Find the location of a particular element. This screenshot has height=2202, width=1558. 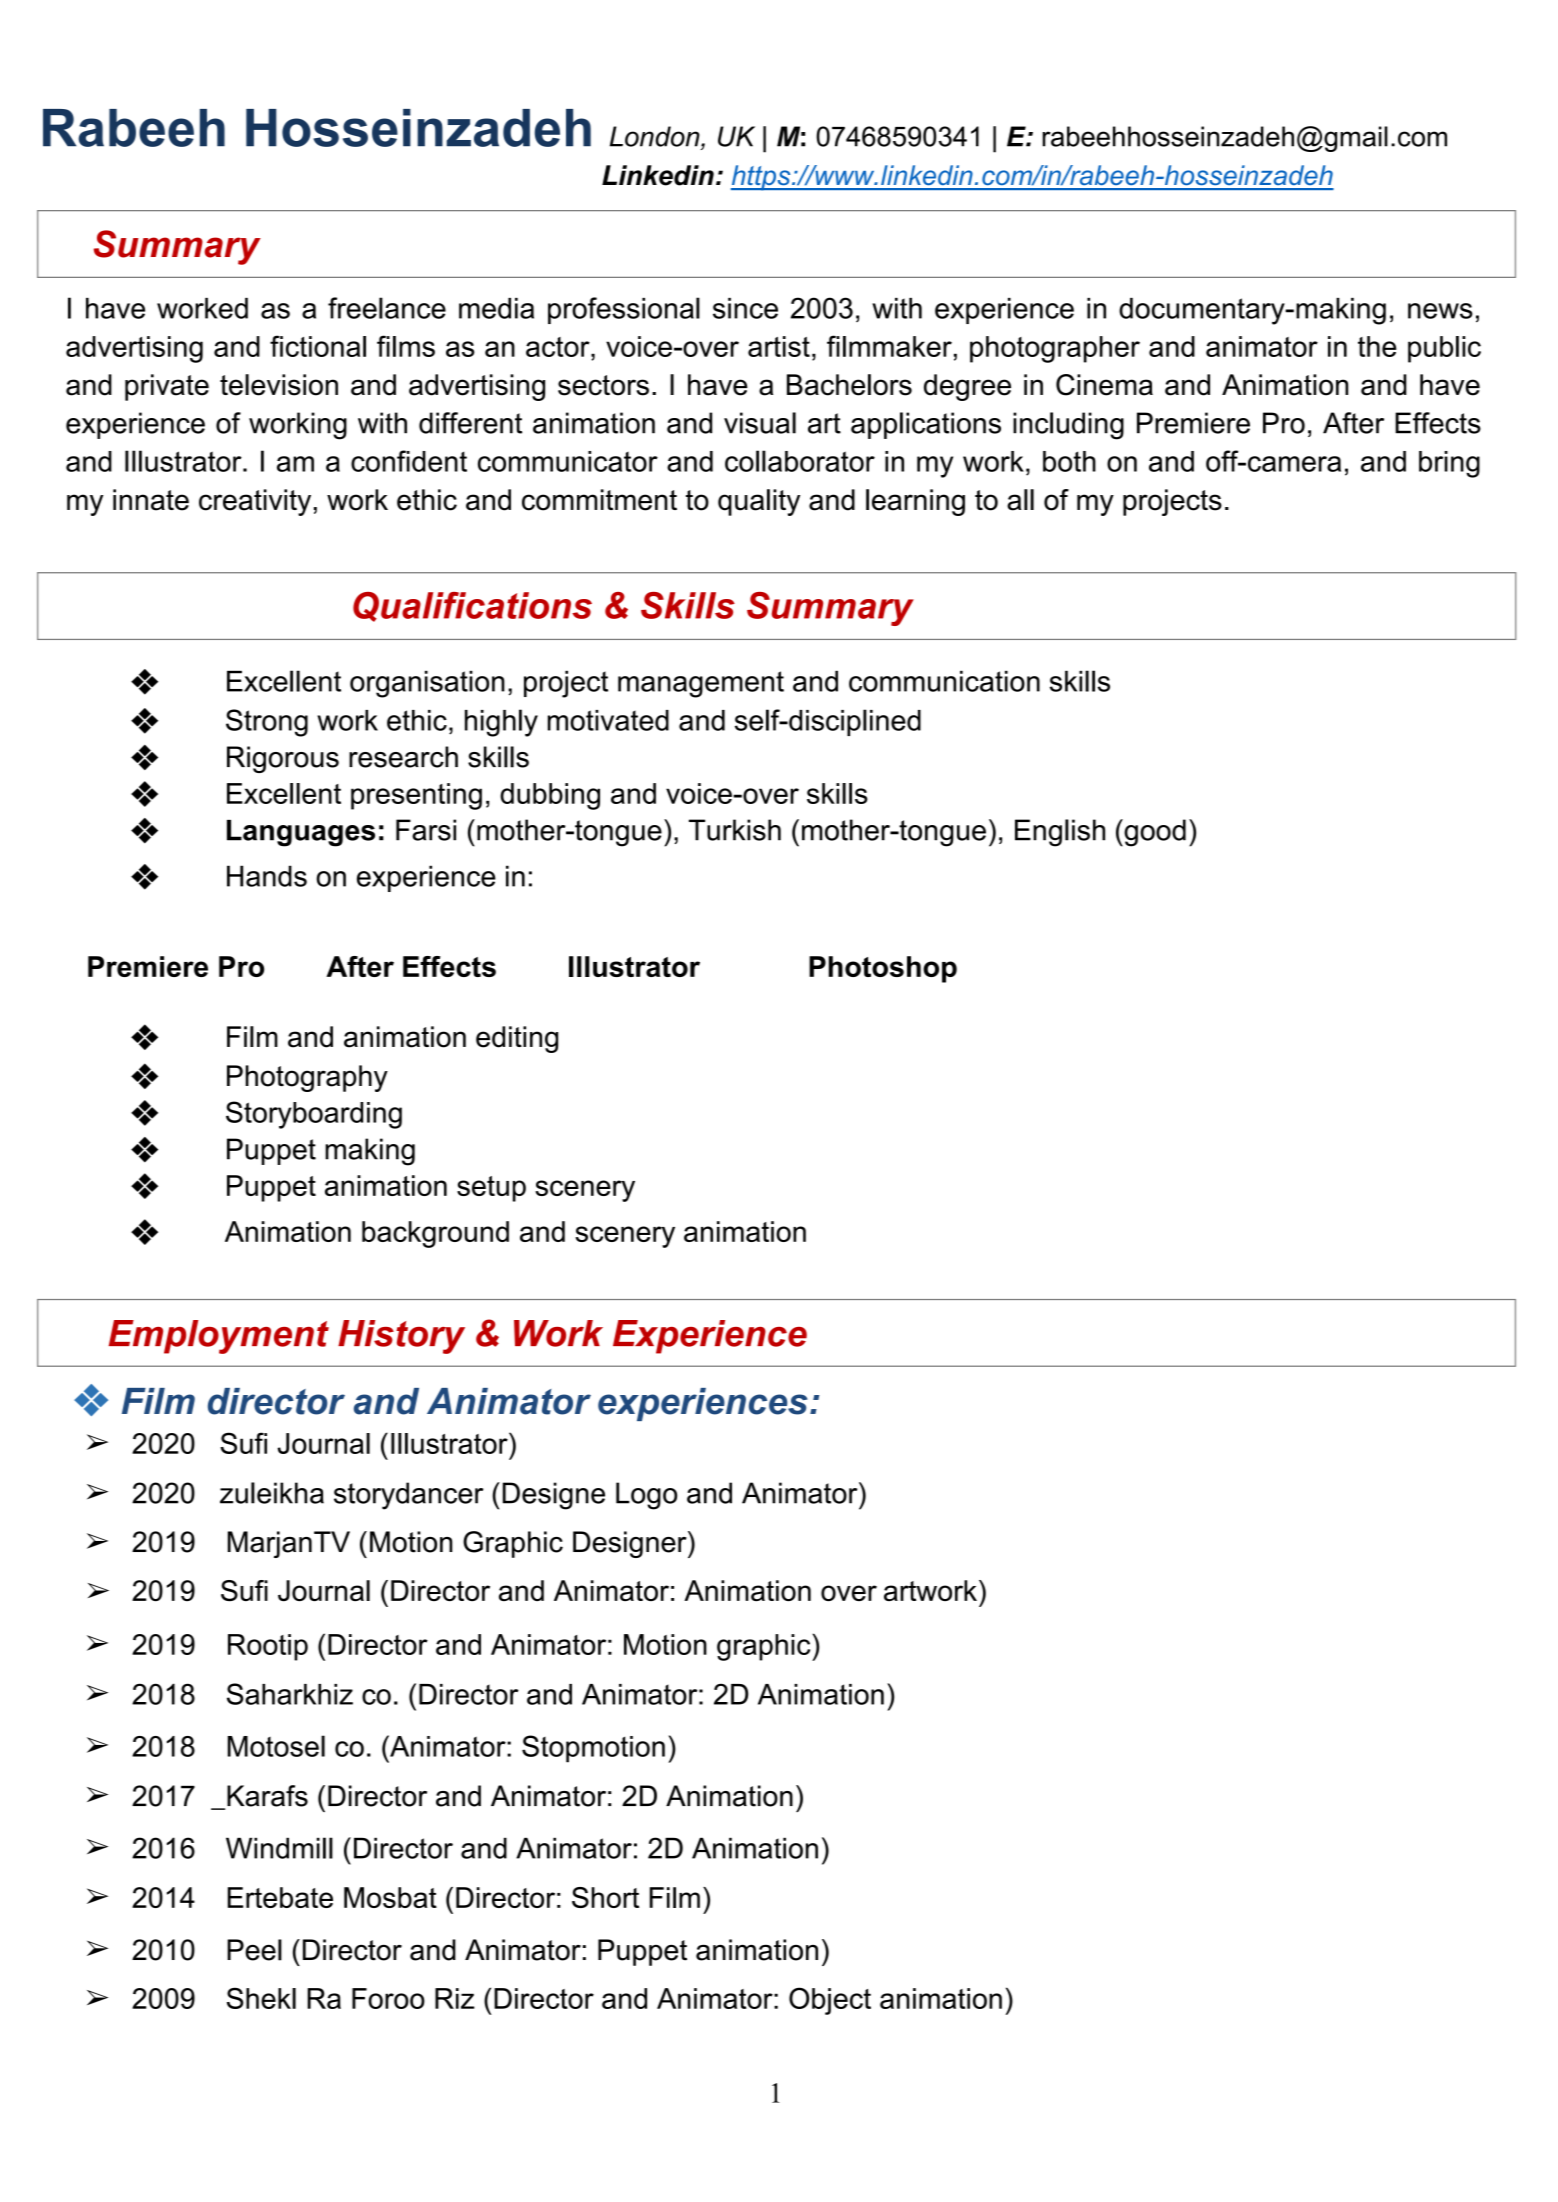

London is located at coordinates (656, 136).
